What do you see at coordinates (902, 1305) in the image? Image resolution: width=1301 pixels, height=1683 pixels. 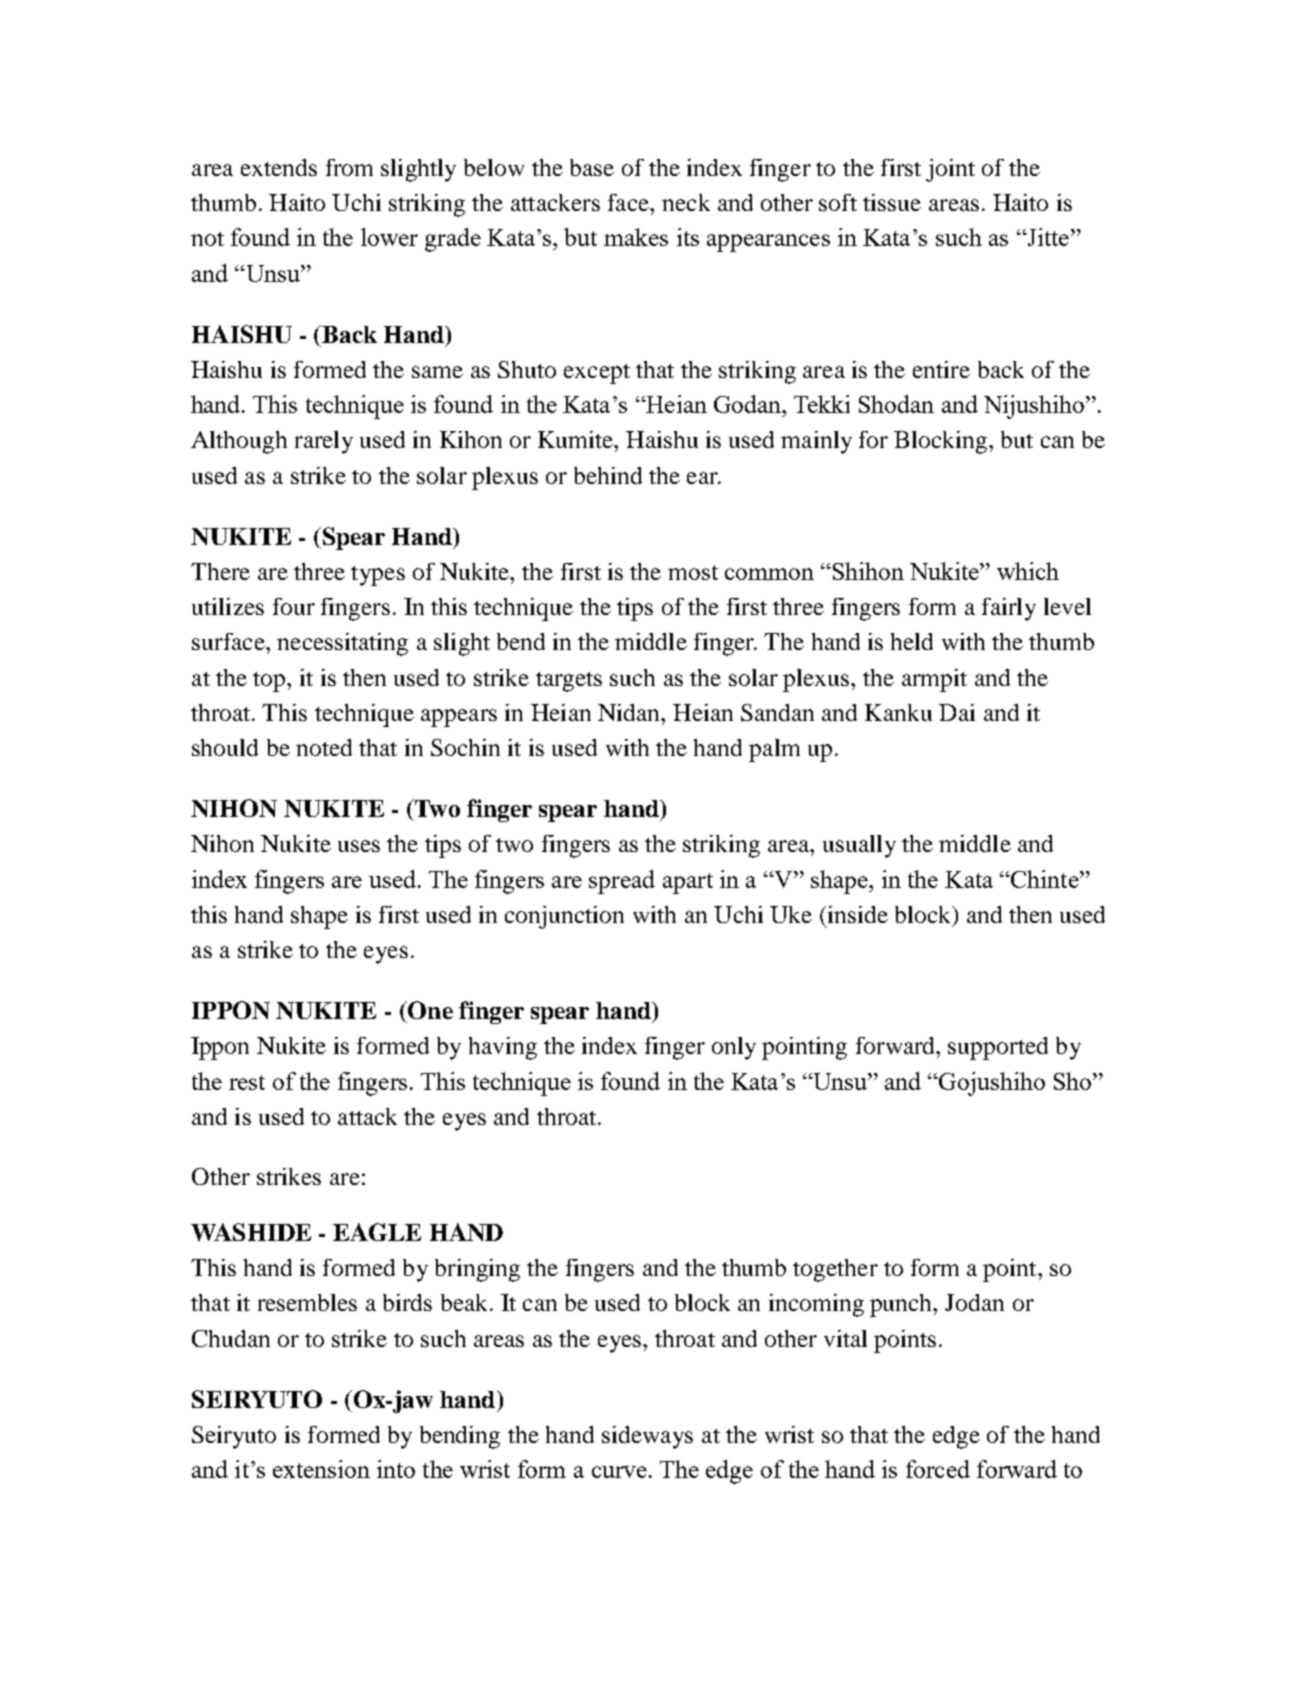 I see `punch` at bounding box center [902, 1305].
